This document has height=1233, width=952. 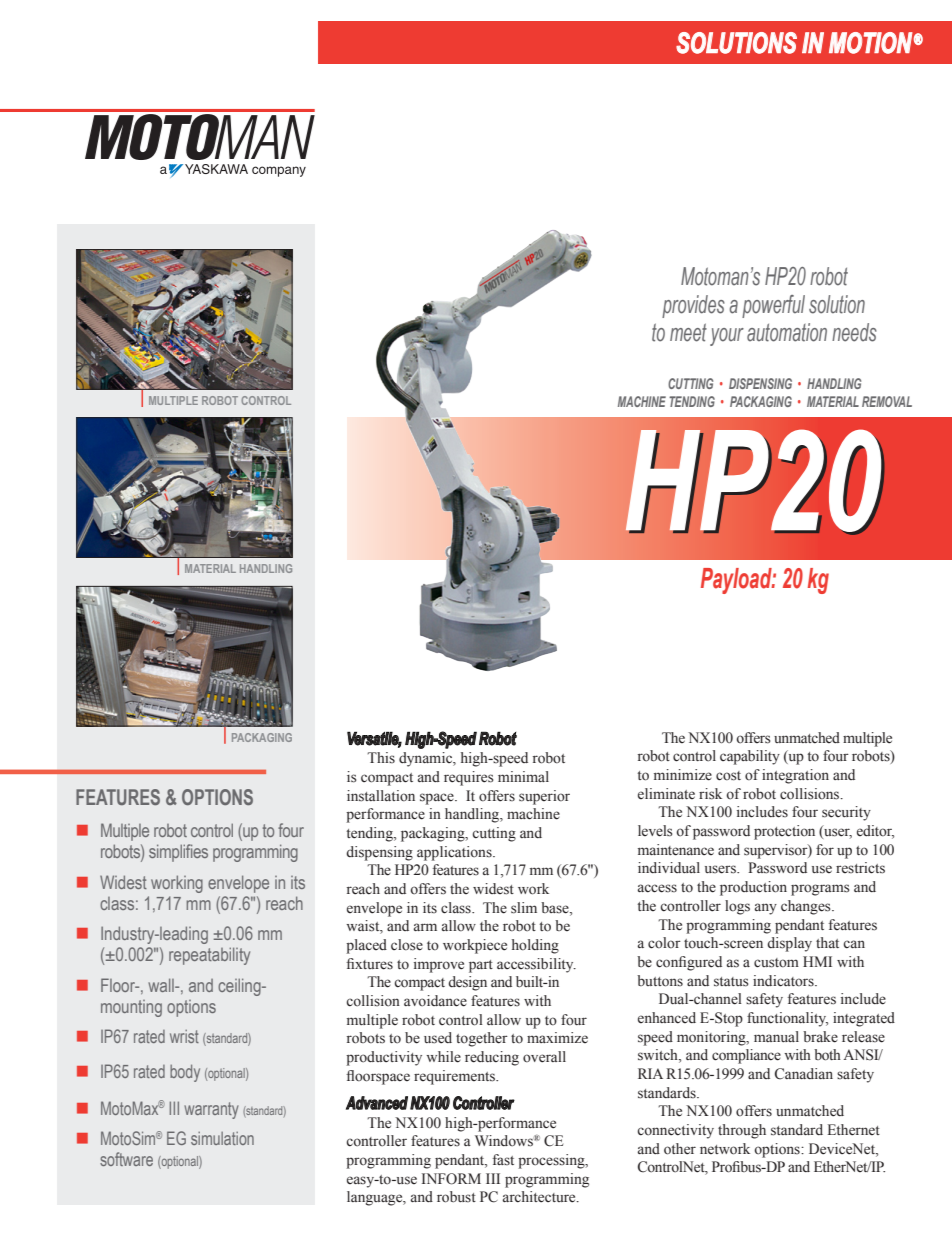 I want to click on meet, so click(x=688, y=332).
